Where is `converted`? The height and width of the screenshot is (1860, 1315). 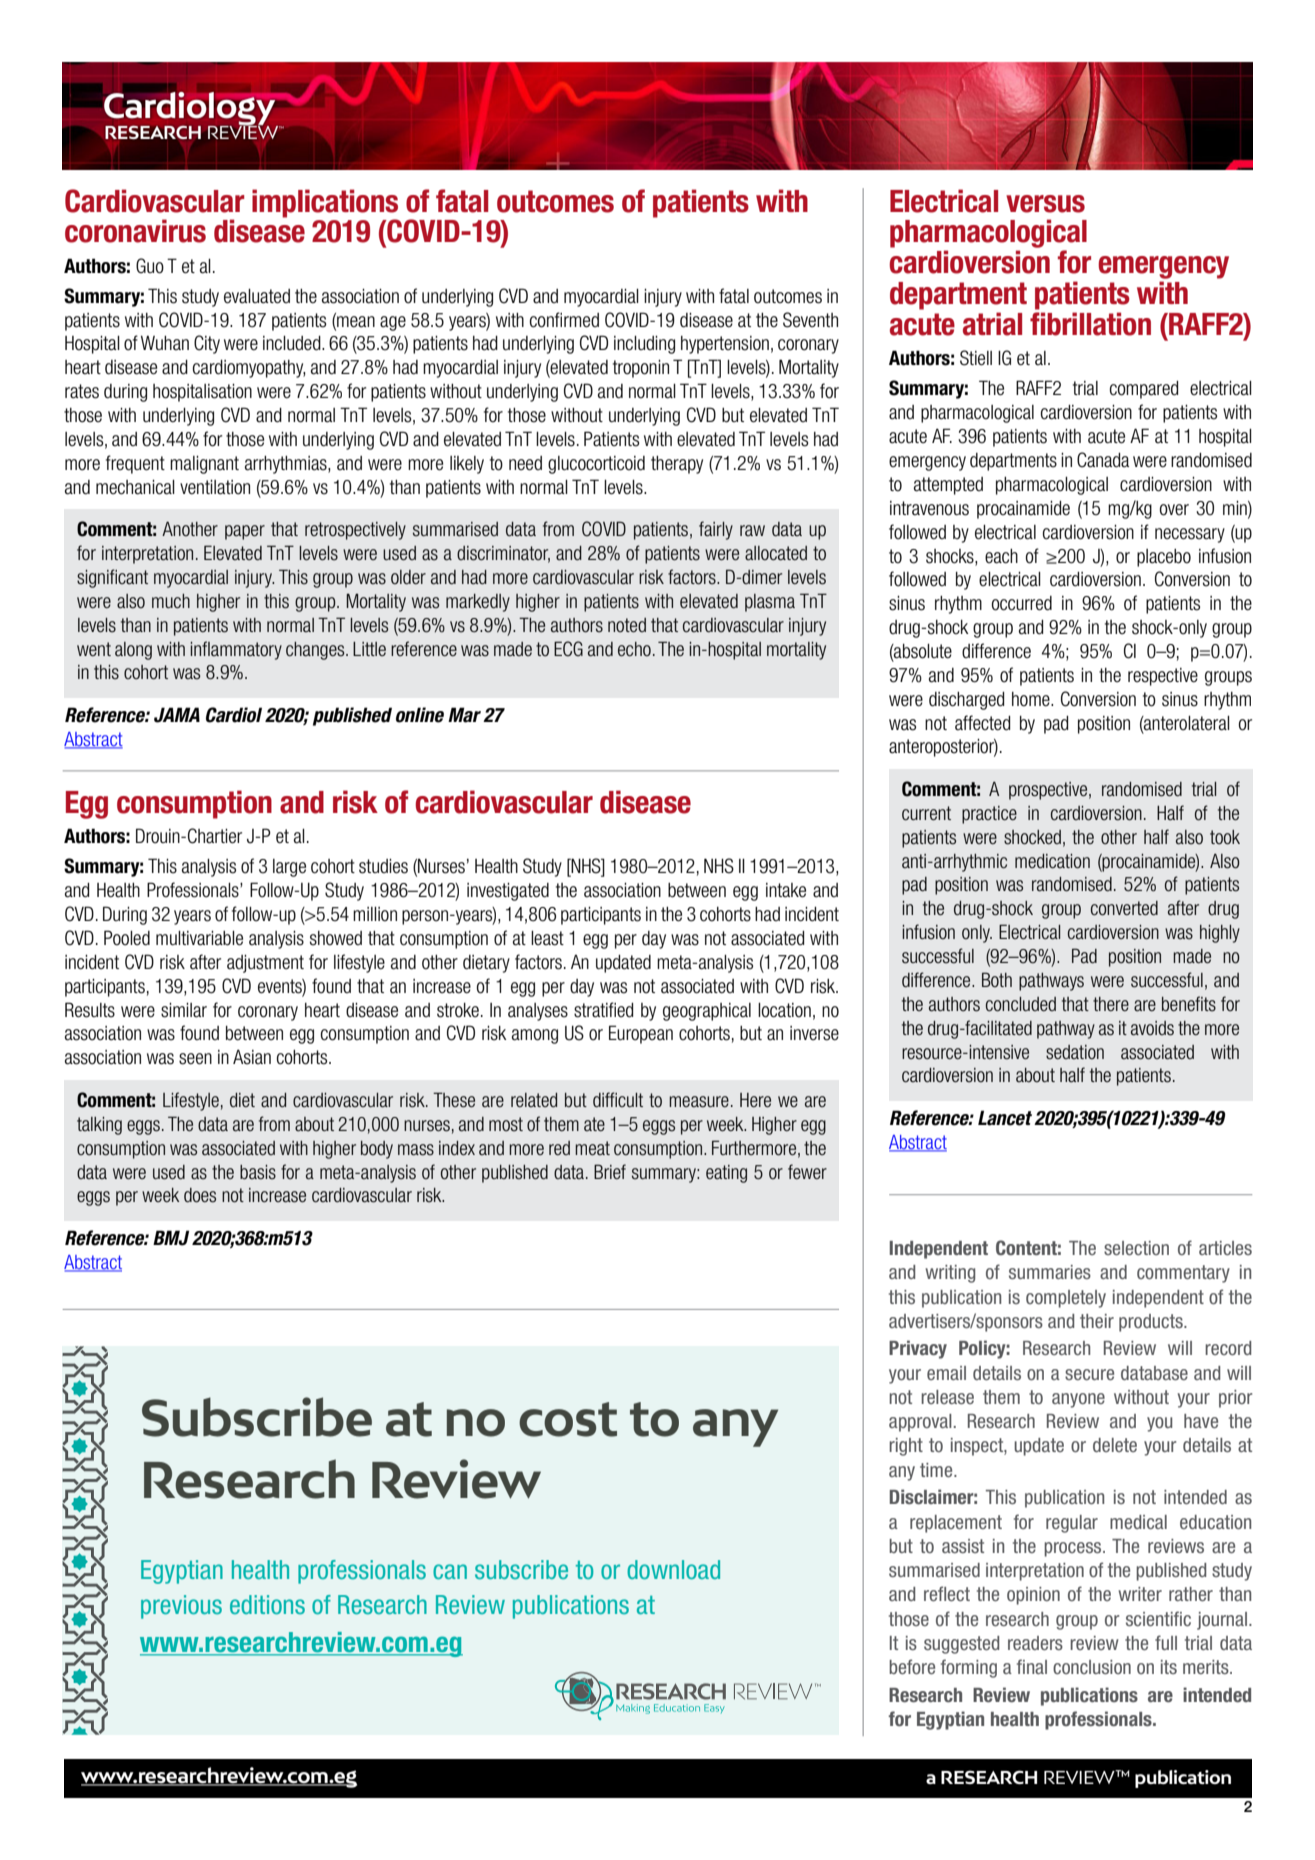
converted is located at coordinates (1124, 908).
